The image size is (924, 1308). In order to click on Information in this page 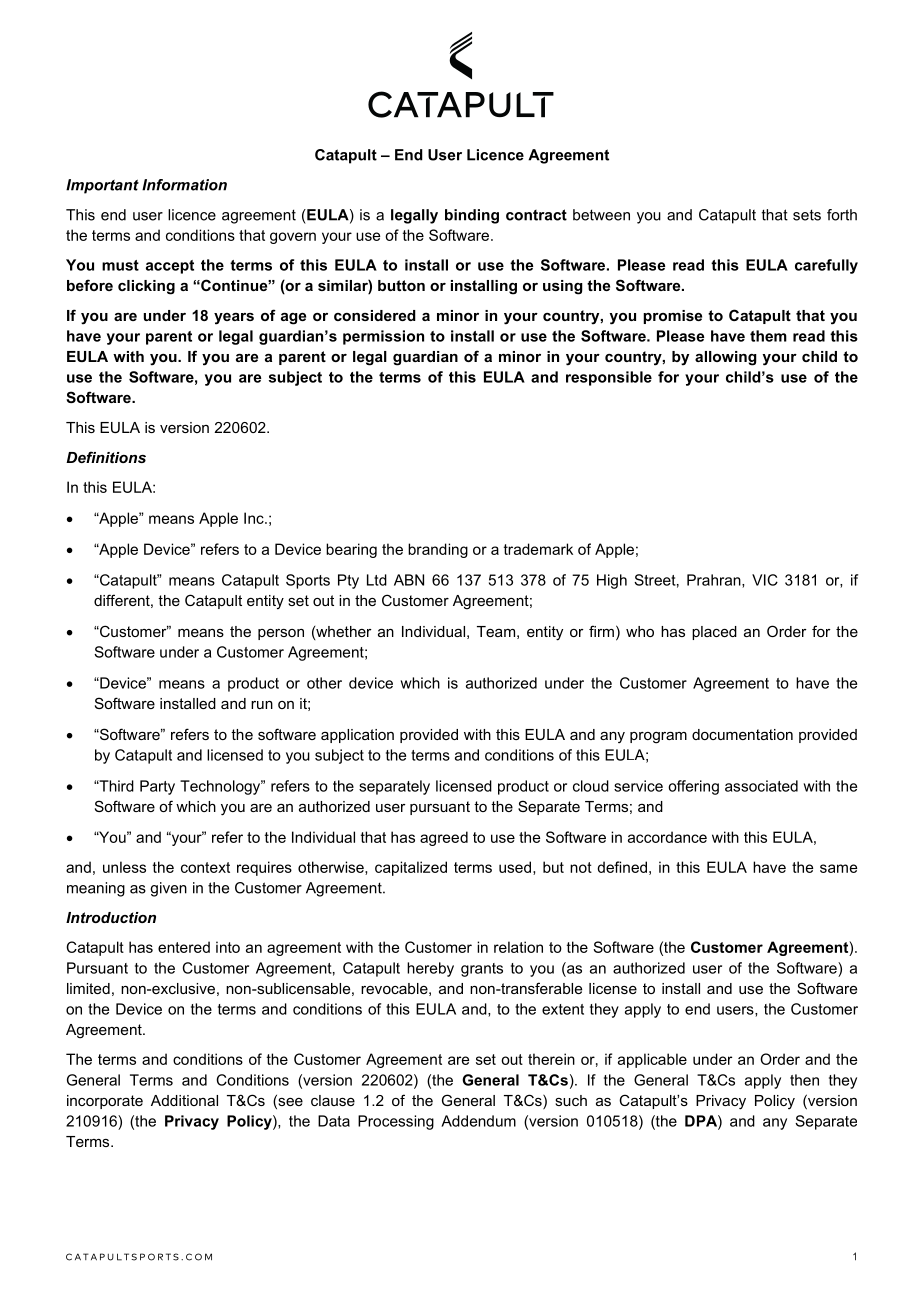, I will do `click(184, 185)`.
